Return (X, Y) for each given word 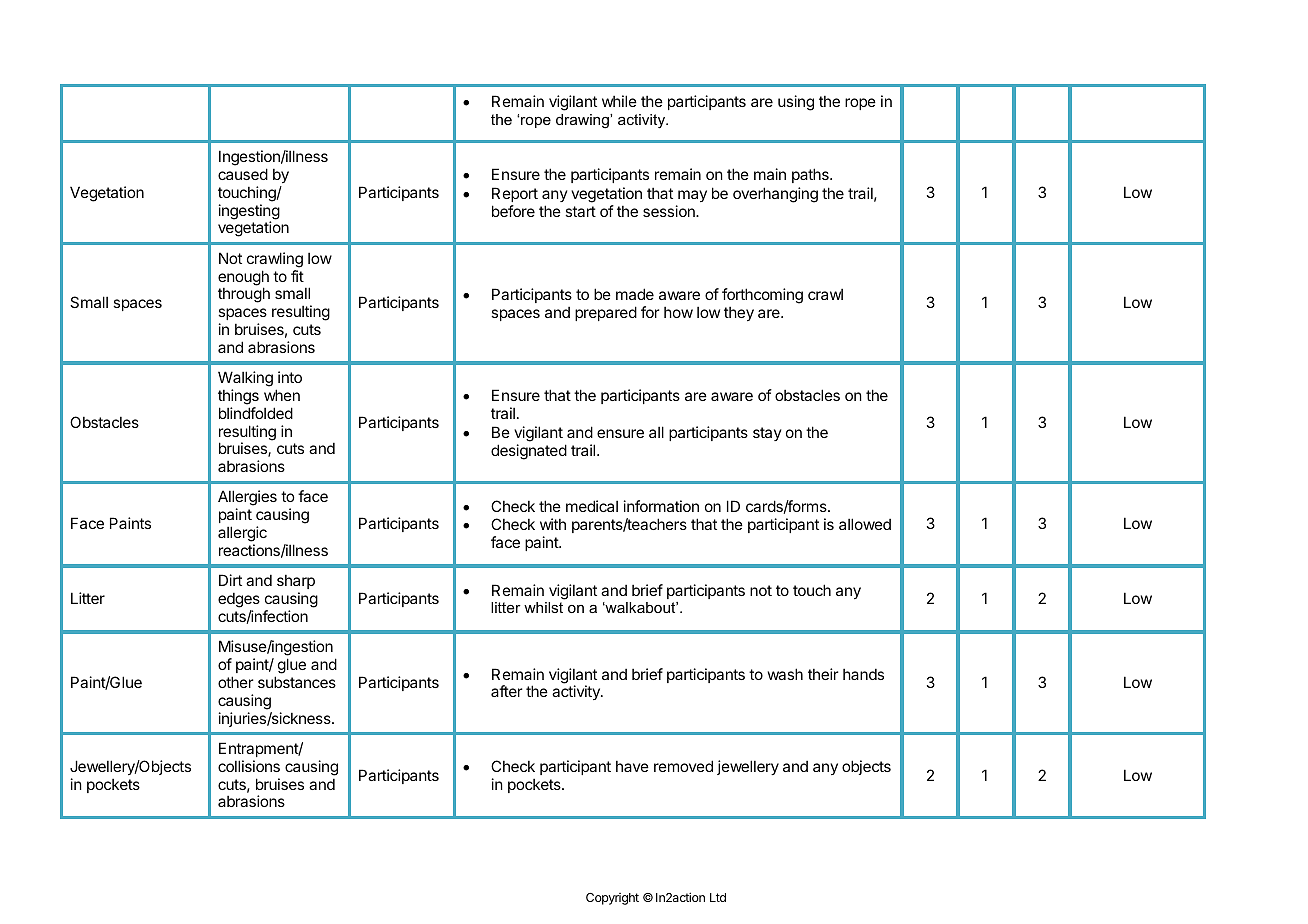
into (290, 377)
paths (811, 175)
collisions (249, 766)
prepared (606, 313)
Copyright (612, 899)
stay (767, 434)
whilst (543, 607)
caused (243, 174)
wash (785, 674)
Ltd (718, 897)
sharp (296, 582)
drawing (583, 121)
